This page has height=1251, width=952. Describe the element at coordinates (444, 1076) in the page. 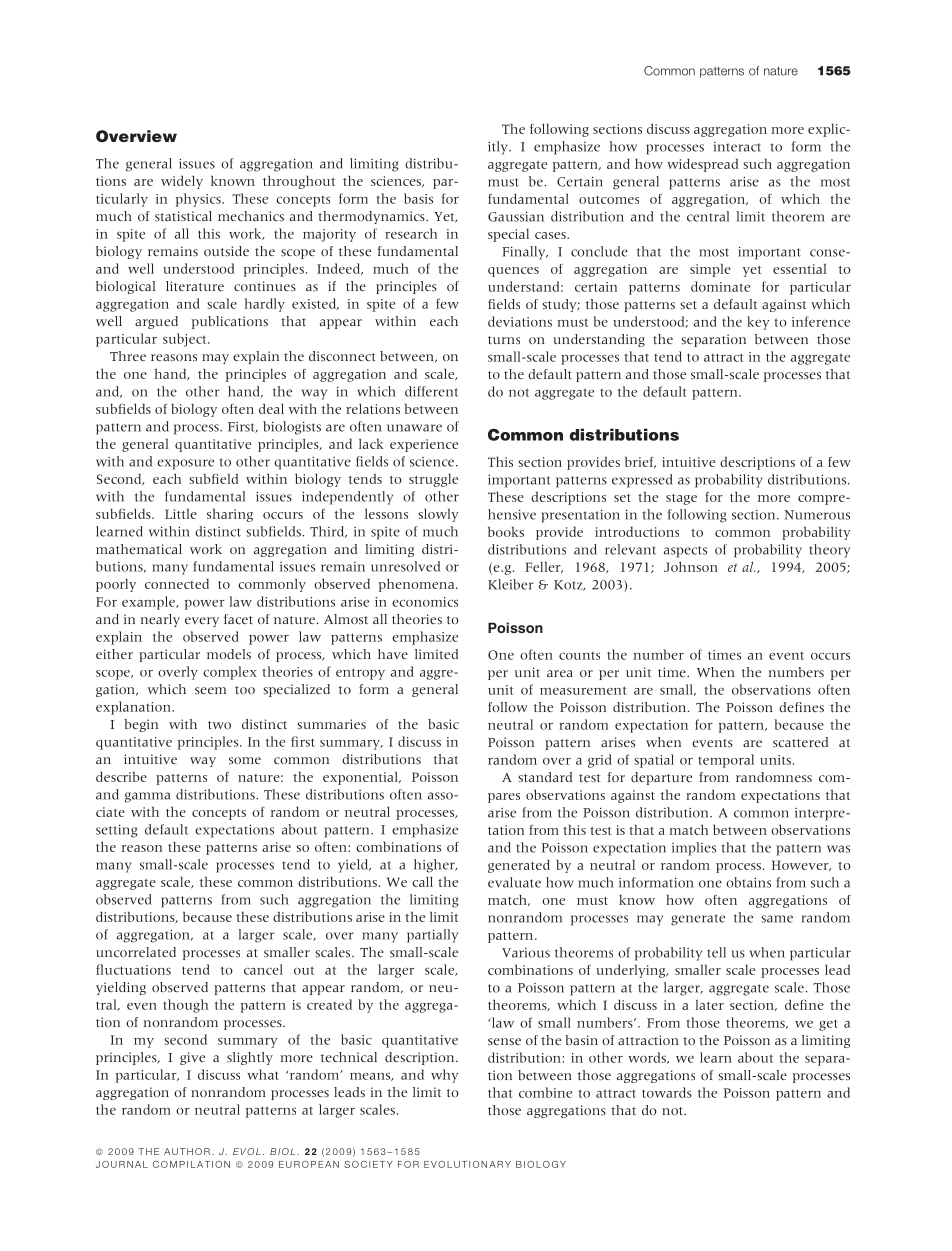

I see `why` at that location.
